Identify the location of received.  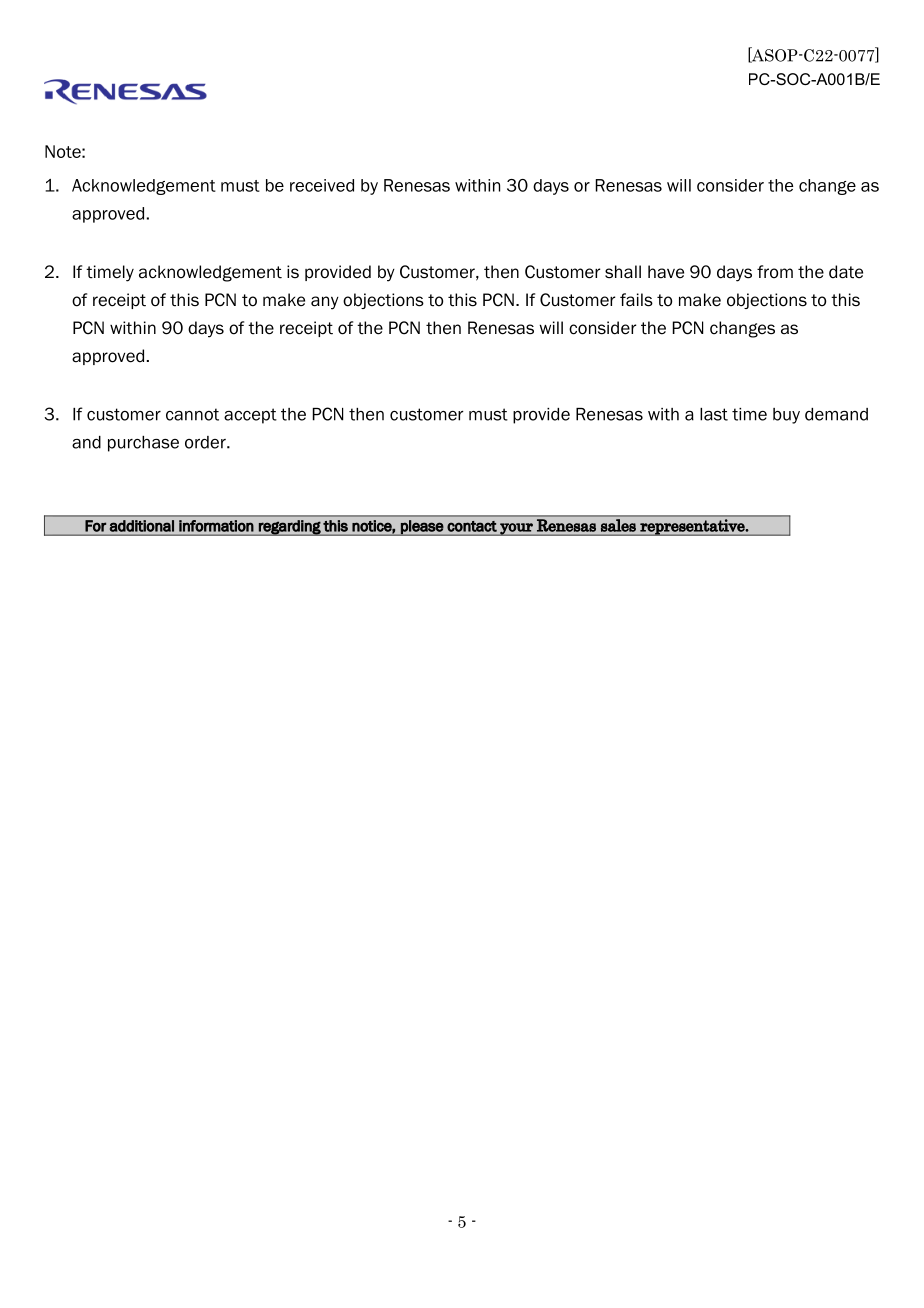
(322, 185).
